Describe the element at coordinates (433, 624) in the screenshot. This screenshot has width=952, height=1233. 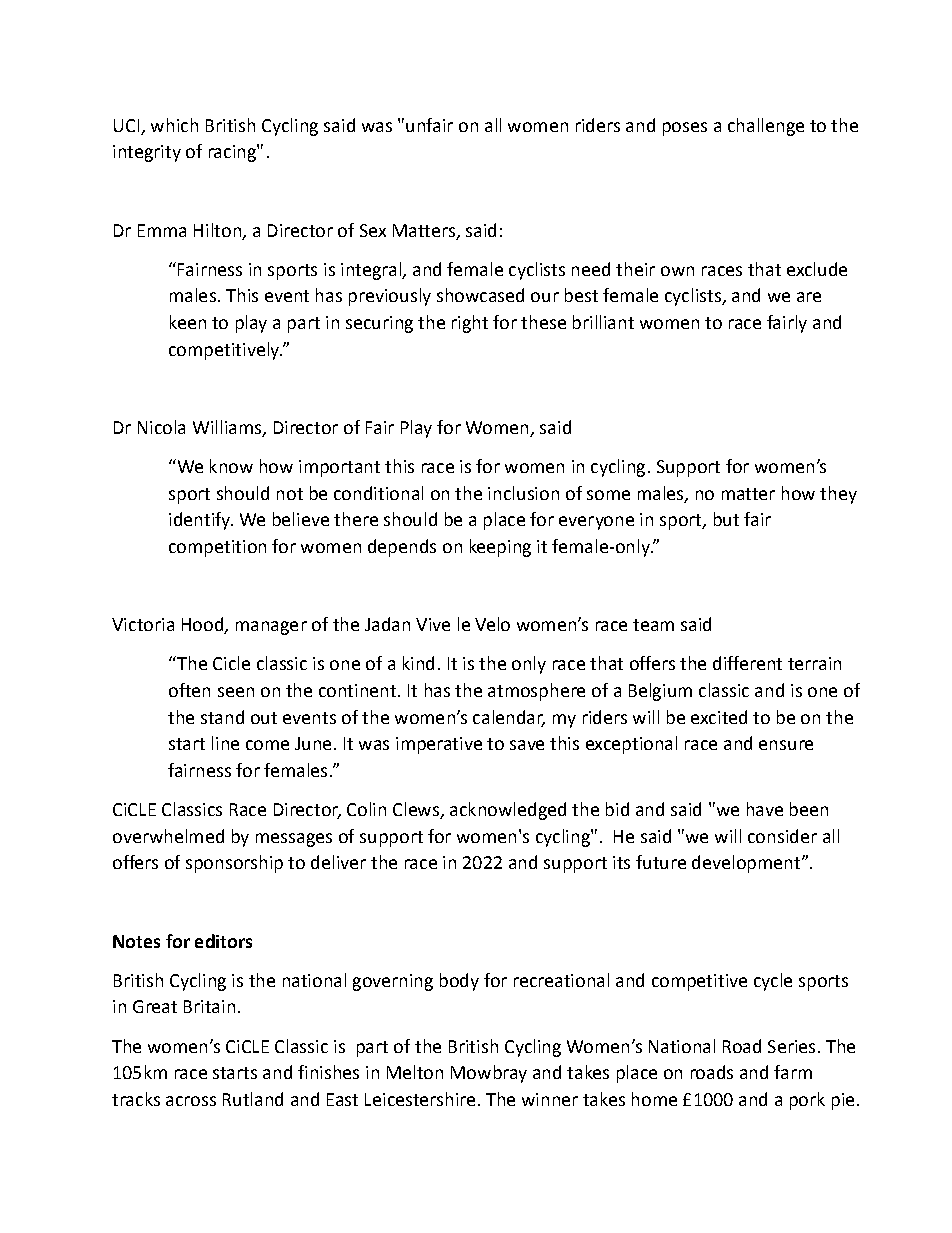
I see `Vive` at that location.
